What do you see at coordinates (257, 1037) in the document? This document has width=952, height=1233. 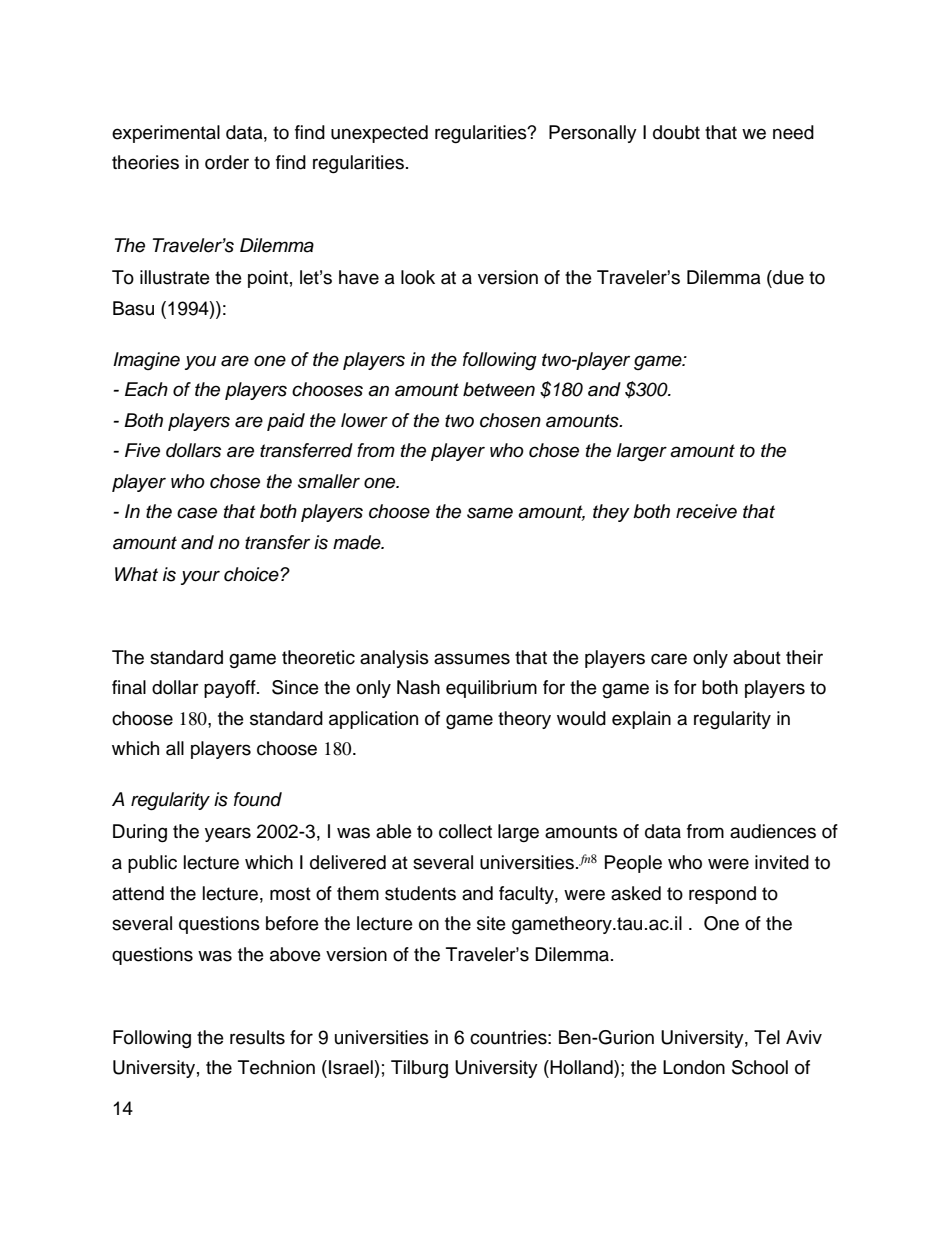 I see `results` at bounding box center [257, 1037].
